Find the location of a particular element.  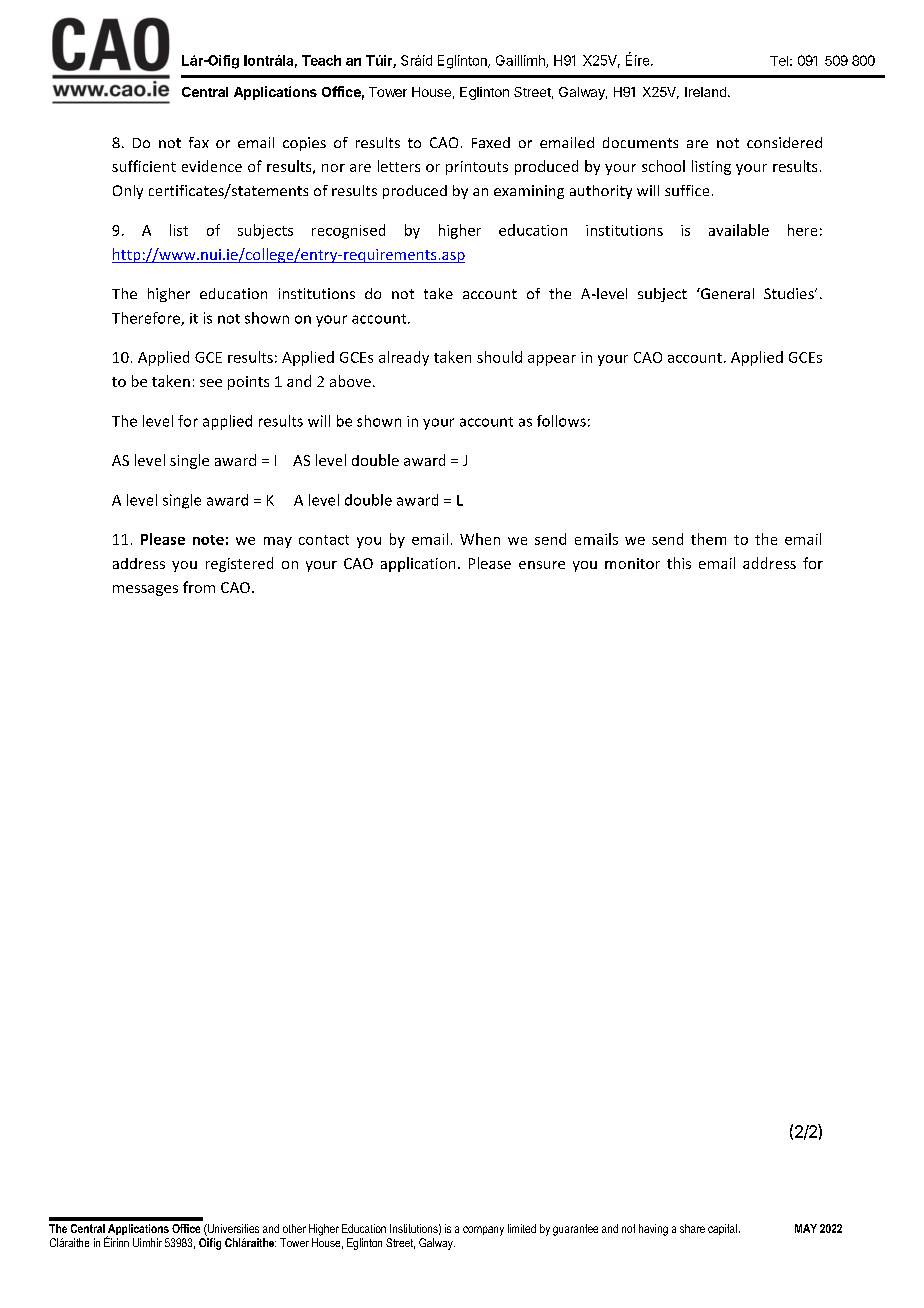

capital is located at coordinates (722, 1229).
